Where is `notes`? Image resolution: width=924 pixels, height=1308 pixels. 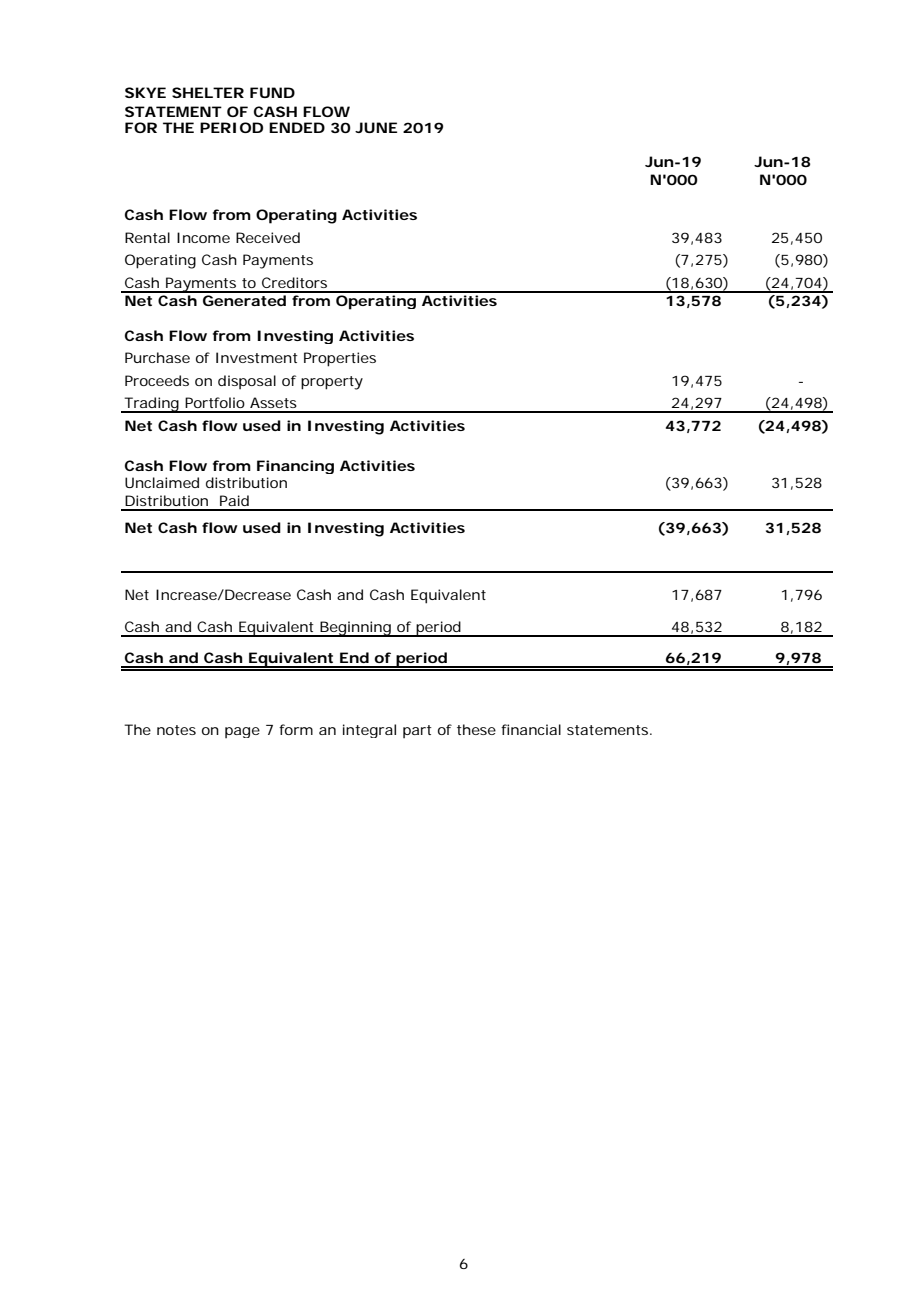
notes is located at coordinates (176, 730).
